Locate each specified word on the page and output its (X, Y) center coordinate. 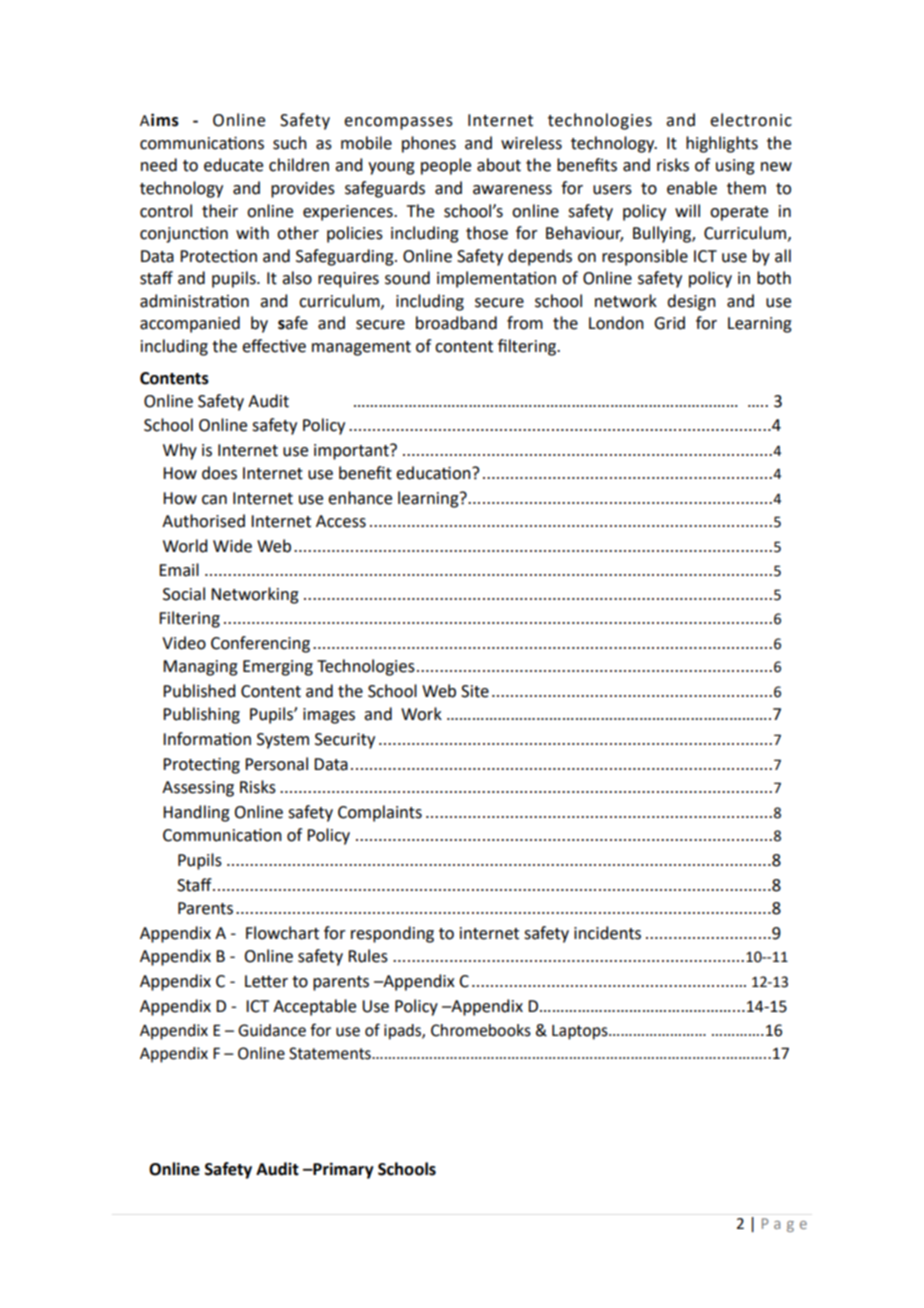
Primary (342, 1170)
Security (345, 741)
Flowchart (282, 933)
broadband (456, 323)
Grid (669, 323)
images (329, 716)
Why (180, 451)
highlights (722, 144)
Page (784, 1225)
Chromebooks (481, 1030)
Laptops (581, 1032)
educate (233, 165)
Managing (200, 668)
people (446, 166)
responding (392, 934)
